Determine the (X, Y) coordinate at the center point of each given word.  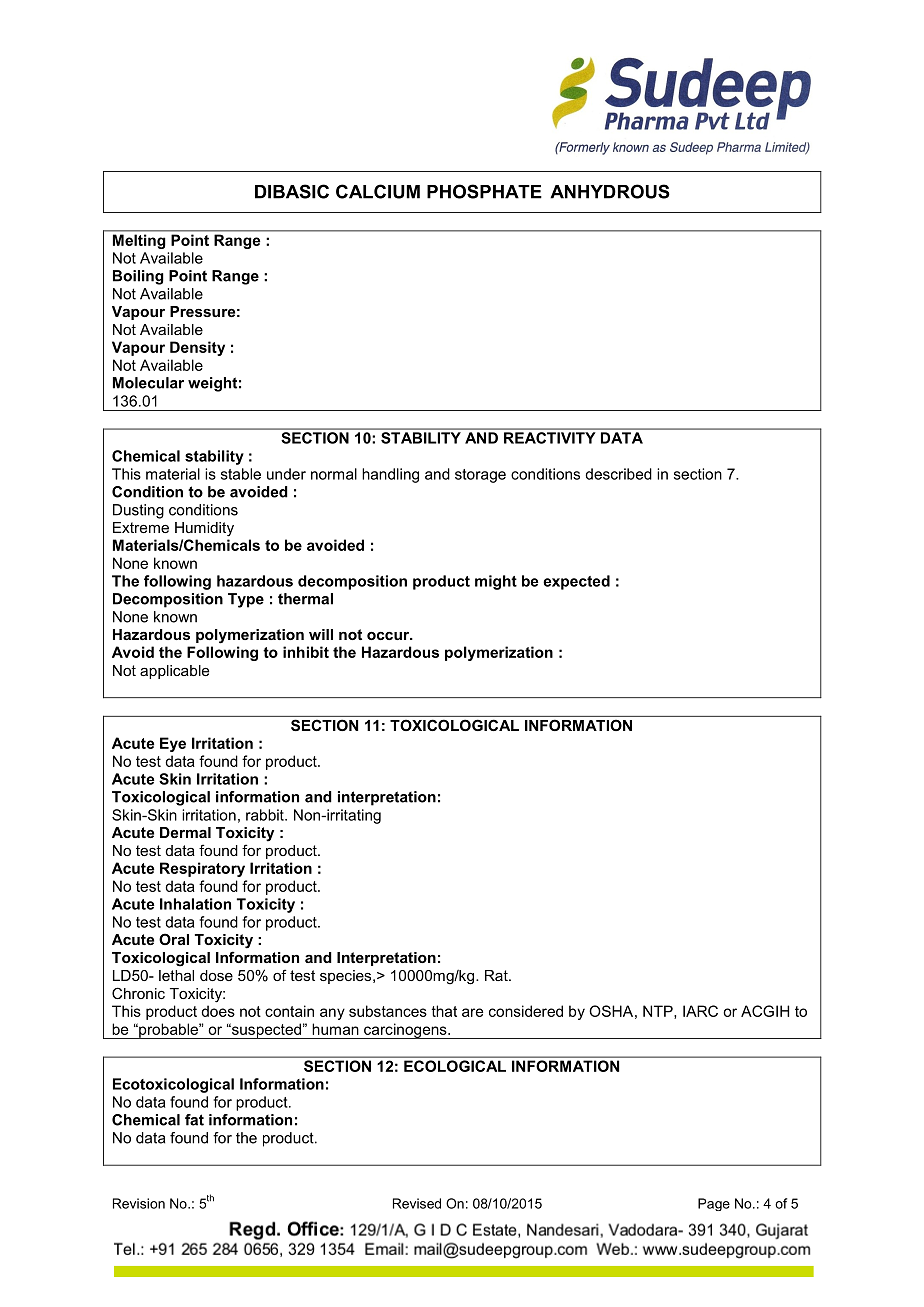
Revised (417, 1203)
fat (194, 1120)
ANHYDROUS (610, 191)
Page (714, 1204)
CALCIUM (378, 191)
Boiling (138, 277)
